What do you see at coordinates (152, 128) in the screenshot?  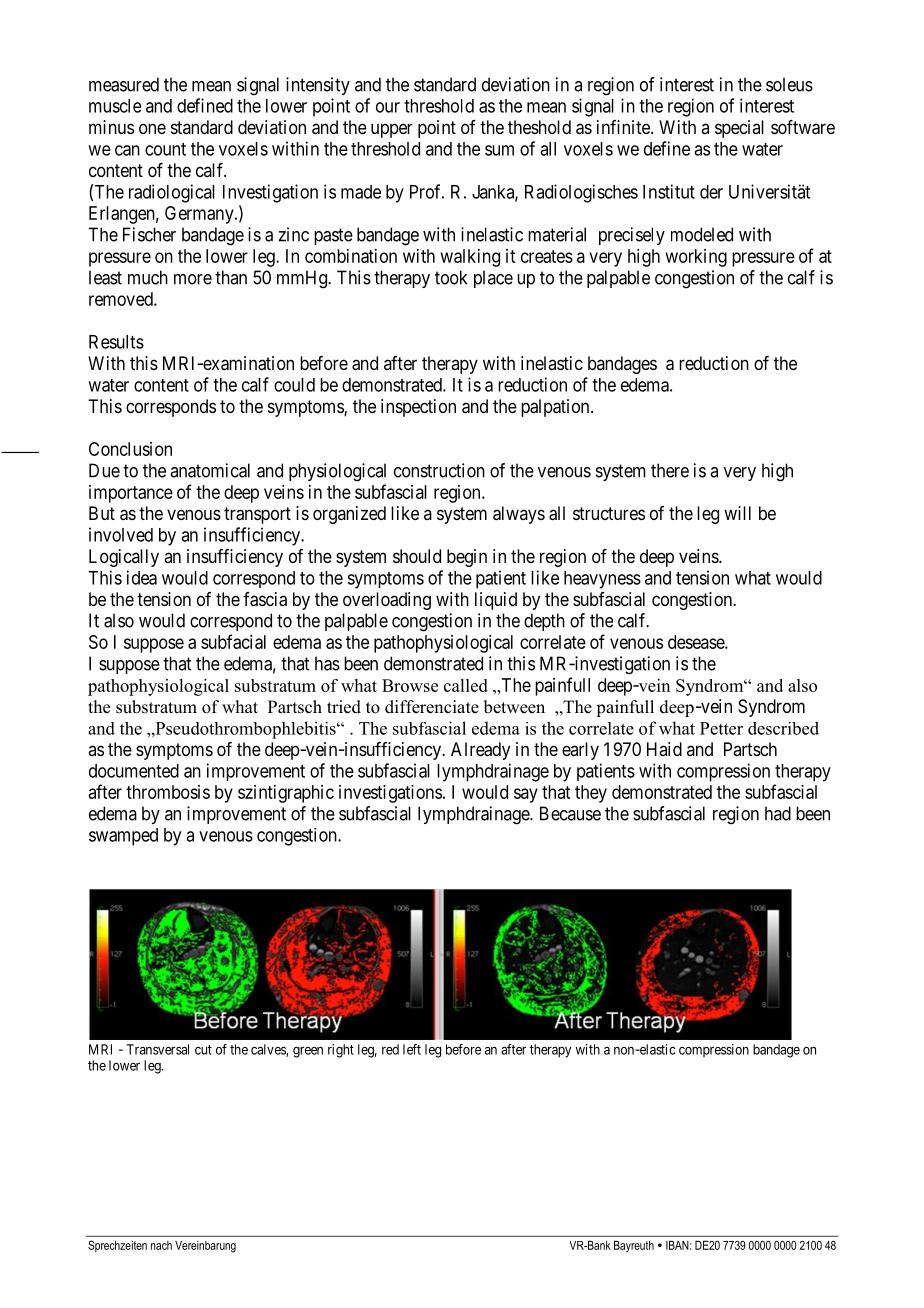 I see `one` at bounding box center [152, 128].
